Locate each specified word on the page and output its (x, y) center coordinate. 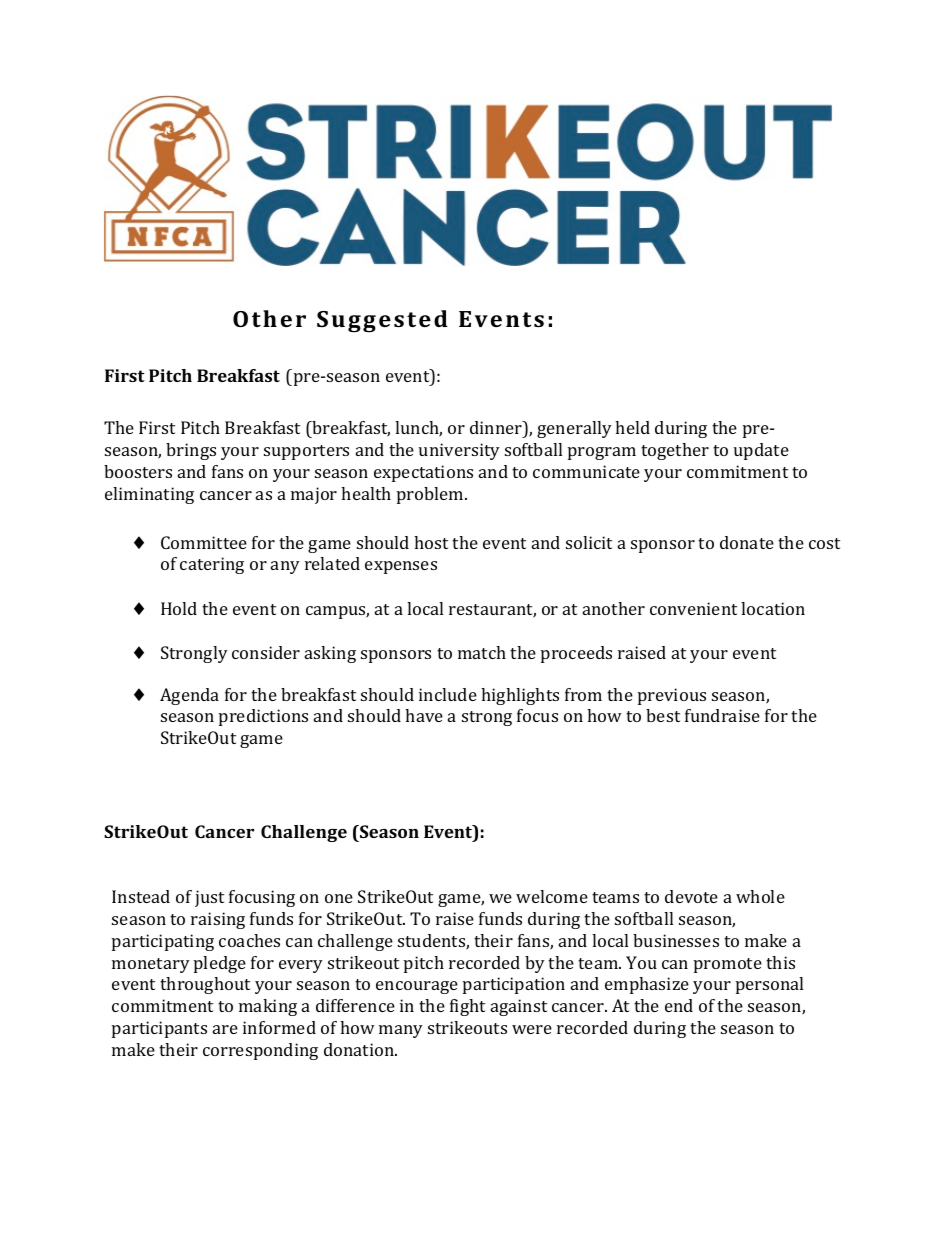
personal (769, 985)
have (424, 715)
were (532, 1029)
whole (760, 896)
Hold (179, 608)
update (761, 451)
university (459, 451)
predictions (263, 717)
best (663, 715)
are (225, 1029)
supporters (306, 452)
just (209, 898)
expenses (401, 567)
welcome (552, 896)
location (773, 608)
